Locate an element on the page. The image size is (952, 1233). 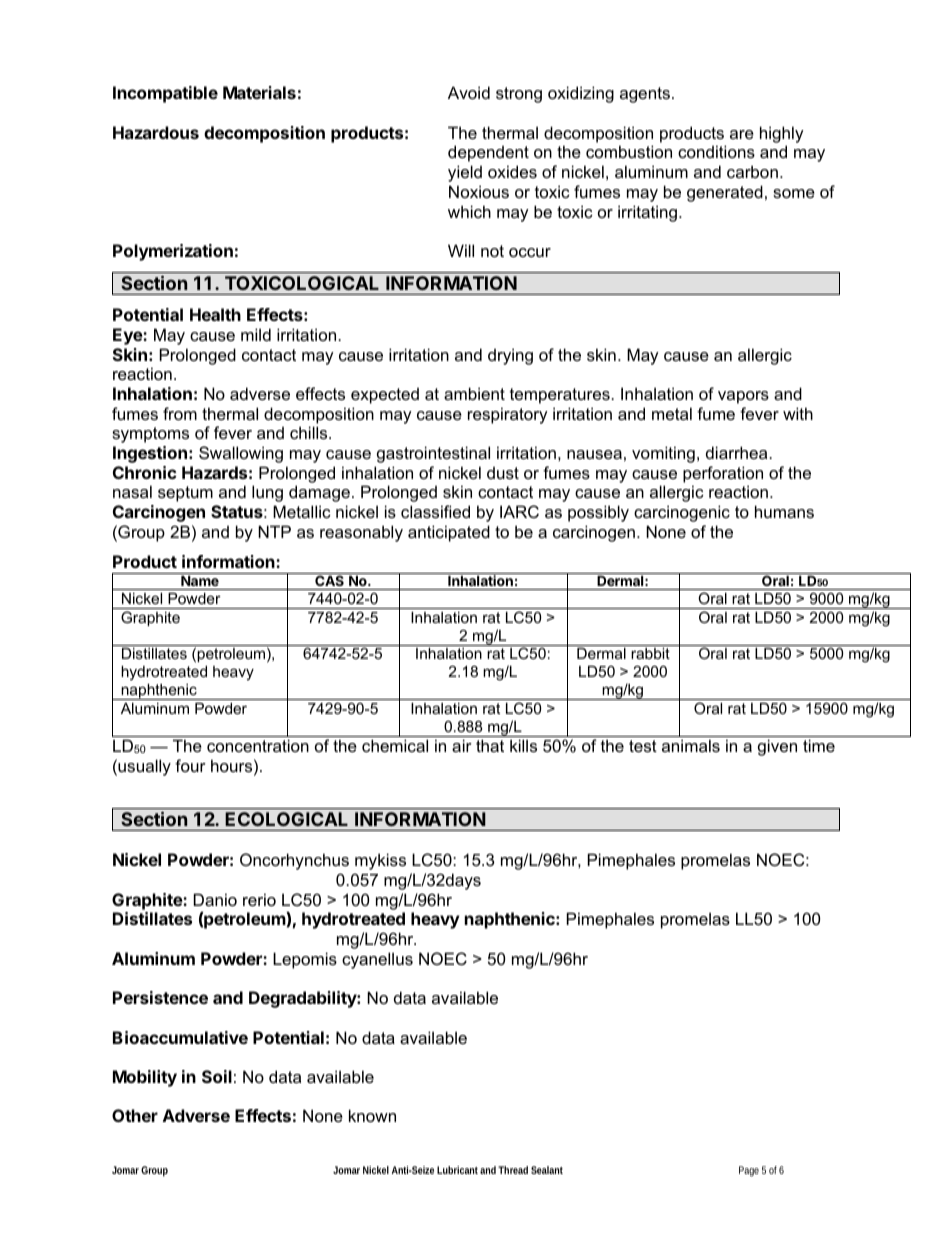
dependent is located at coordinates (488, 153).
